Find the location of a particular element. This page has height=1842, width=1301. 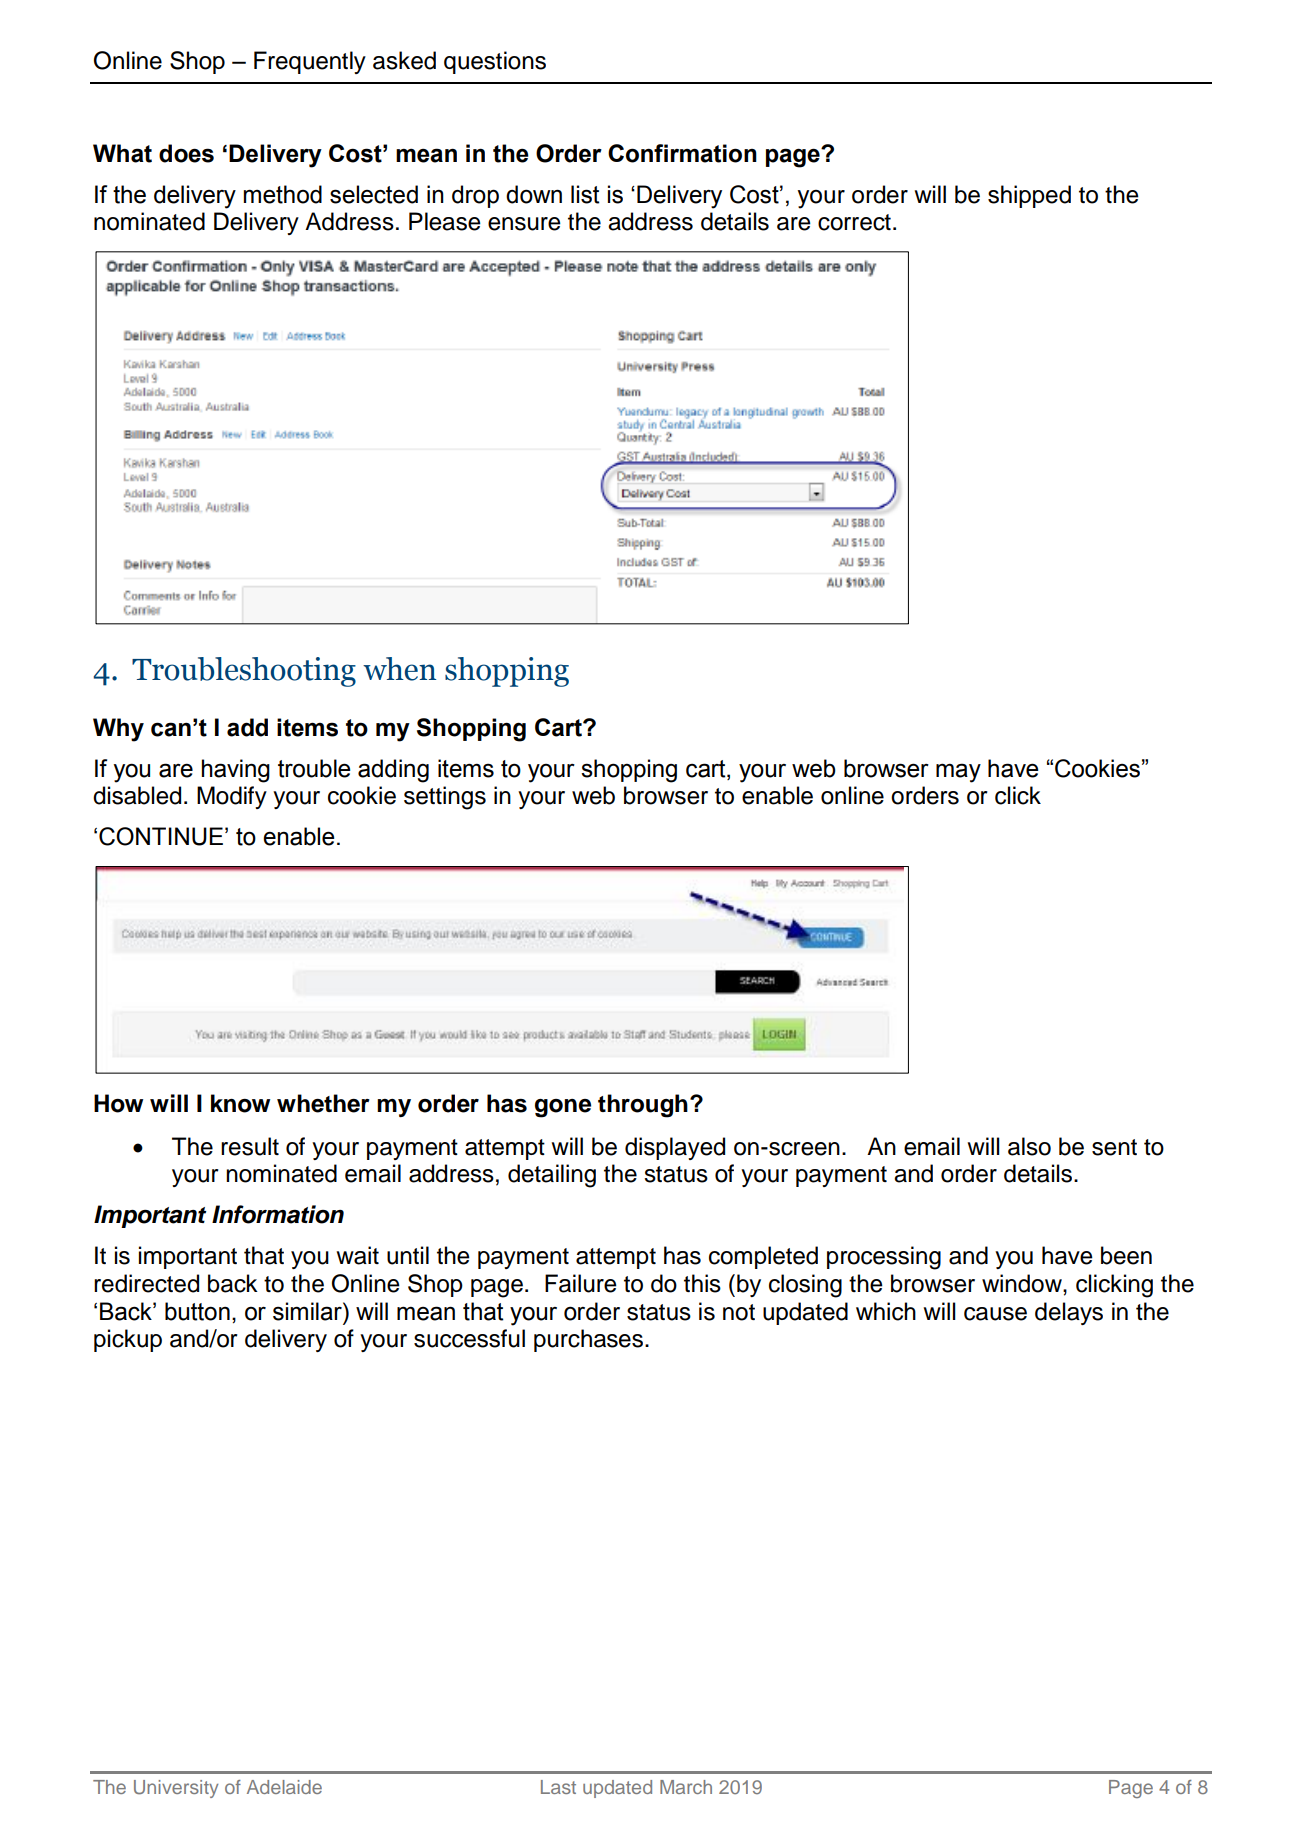

shipped is located at coordinates (1029, 196).
